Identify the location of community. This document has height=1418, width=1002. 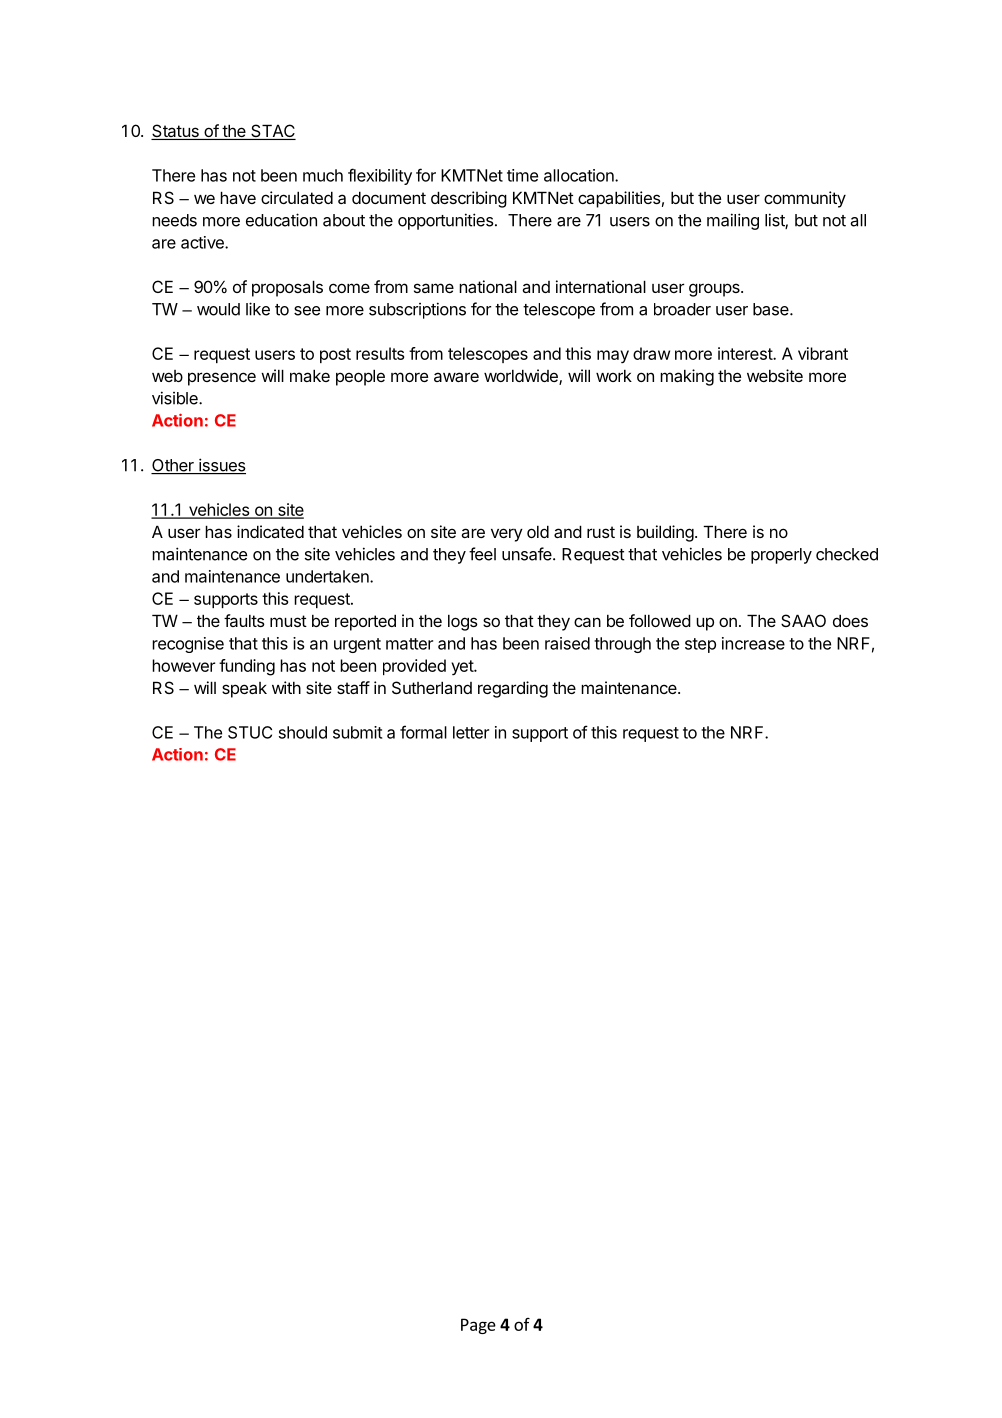
(805, 199).
